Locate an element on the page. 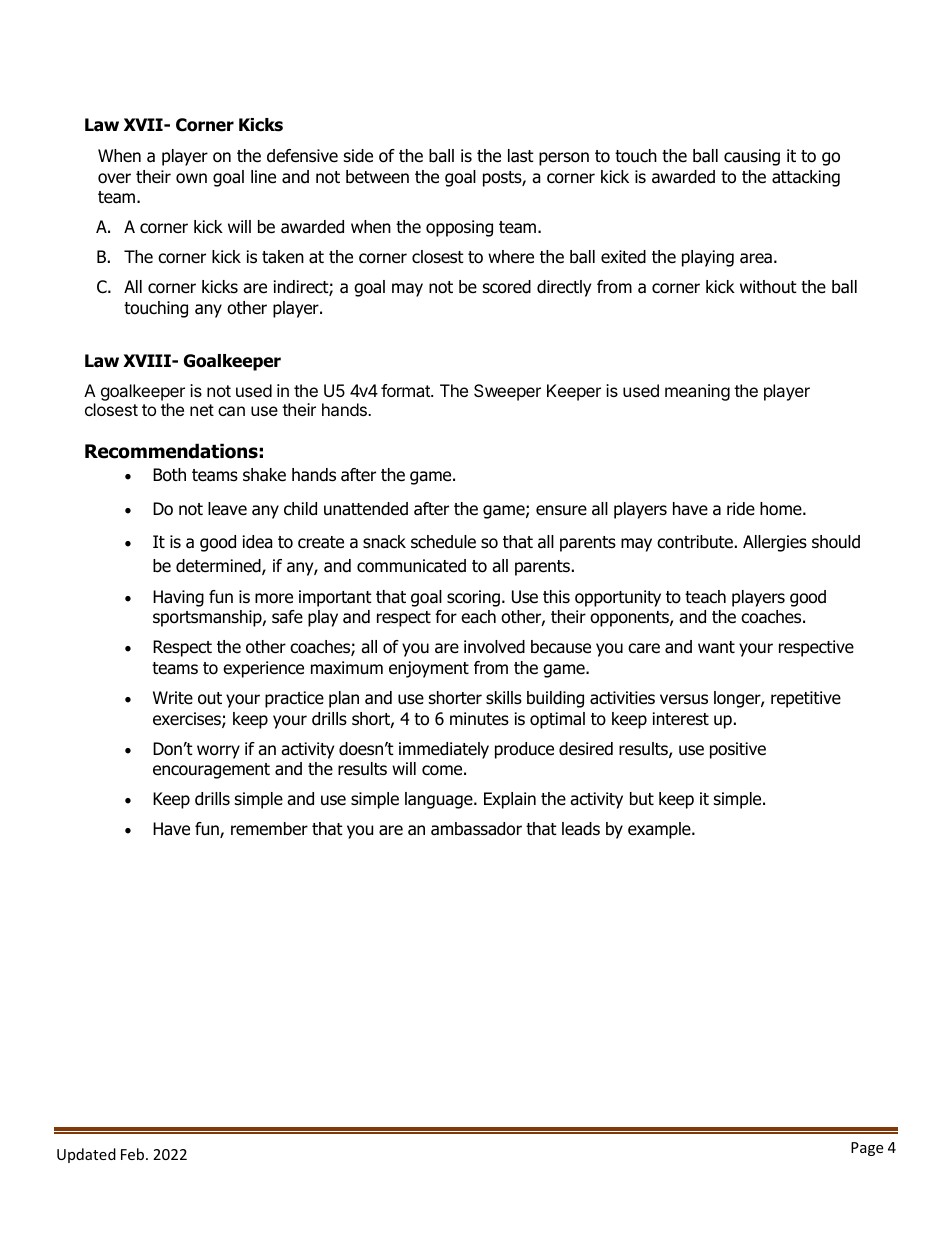  encouragement is located at coordinates (211, 771).
